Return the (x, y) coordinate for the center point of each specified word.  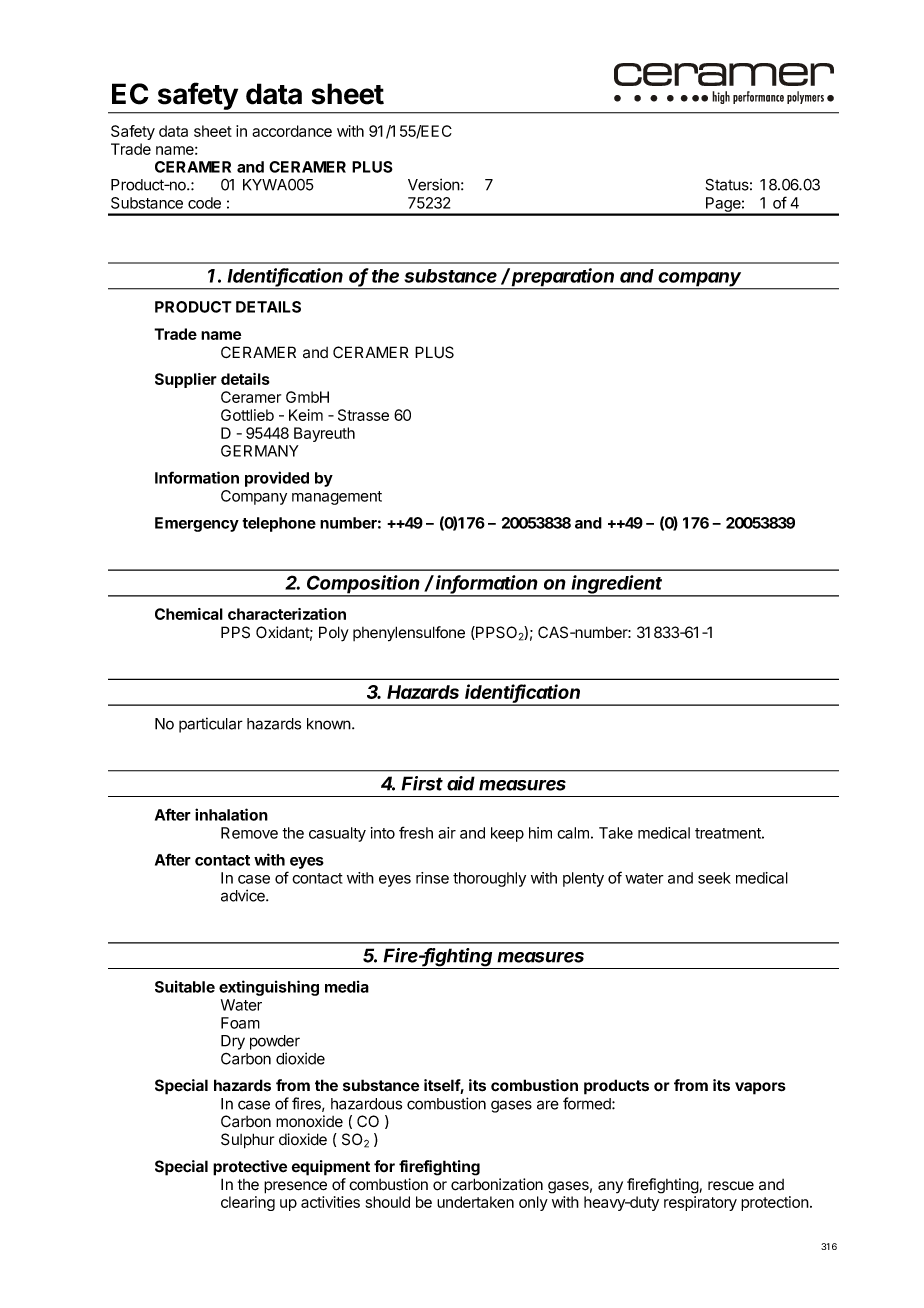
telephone (279, 524)
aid (461, 783)
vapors (760, 1088)
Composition (364, 585)
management (337, 498)
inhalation (231, 814)
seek (714, 878)
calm (573, 833)
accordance (292, 131)
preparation (563, 278)
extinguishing (269, 988)
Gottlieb (247, 415)
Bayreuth (324, 434)
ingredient (617, 585)
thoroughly (489, 879)
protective (250, 1168)
